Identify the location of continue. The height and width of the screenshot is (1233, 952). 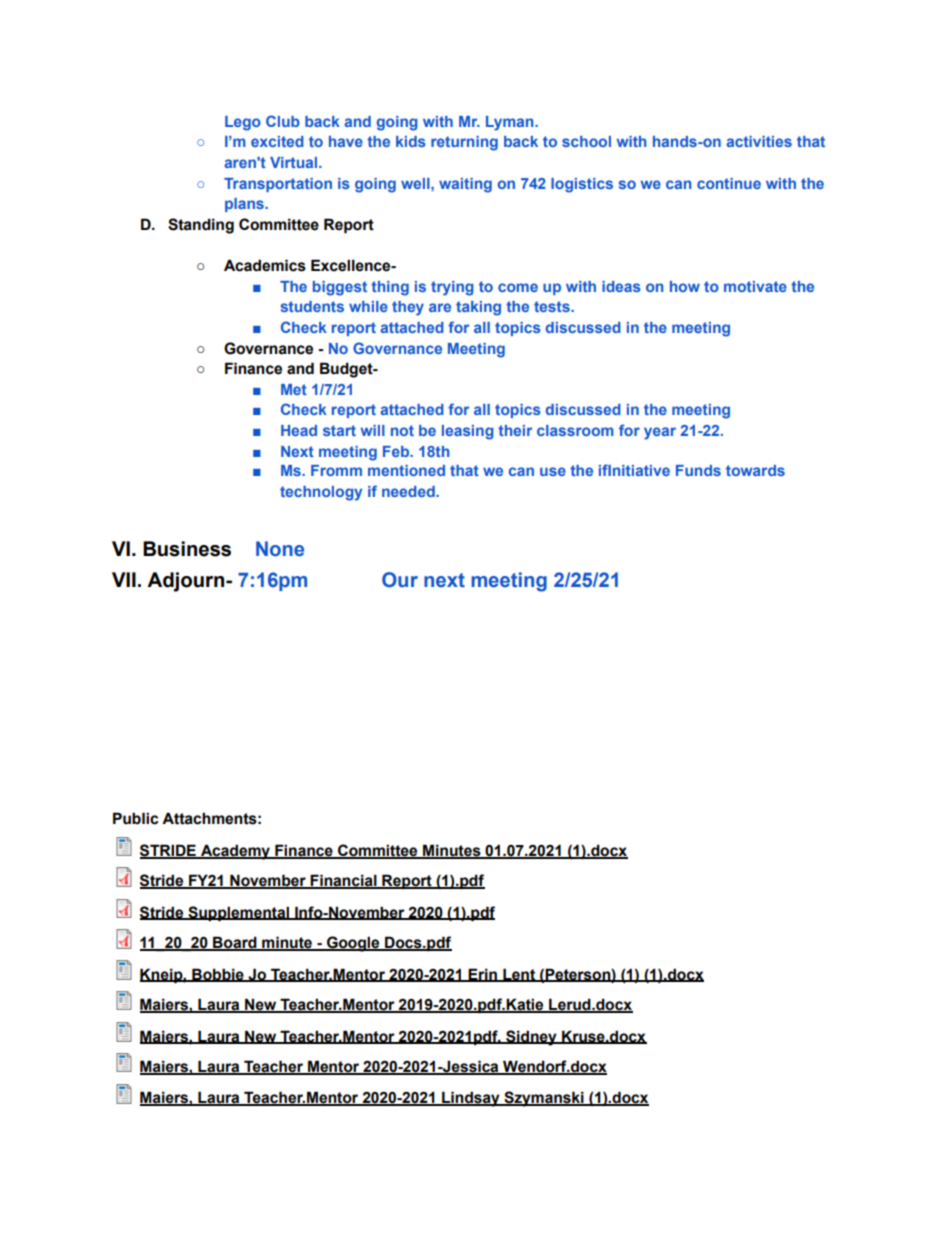
(729, 183).
